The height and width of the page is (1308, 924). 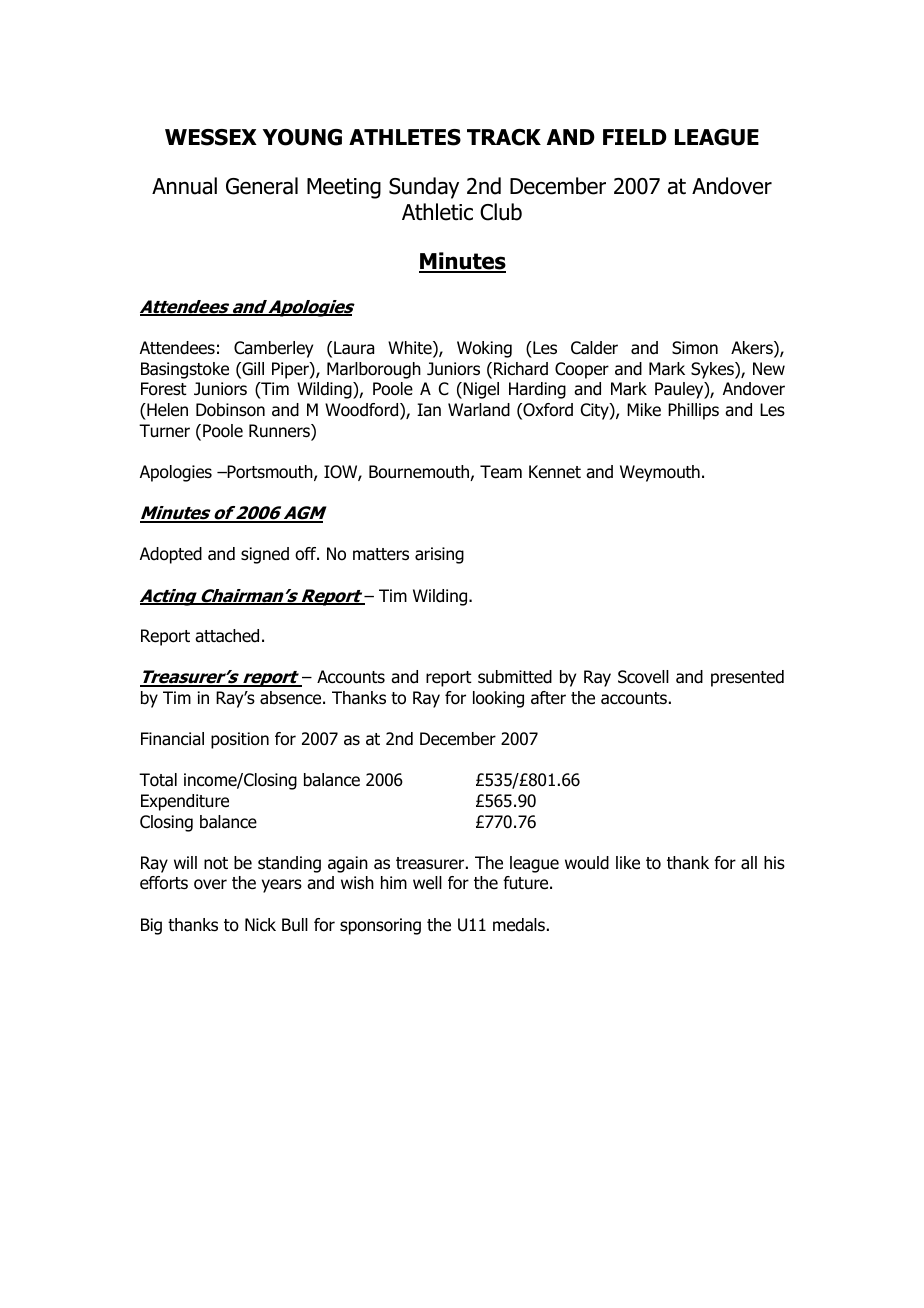 I want to click on Gill, so click(x=252, y=370).
